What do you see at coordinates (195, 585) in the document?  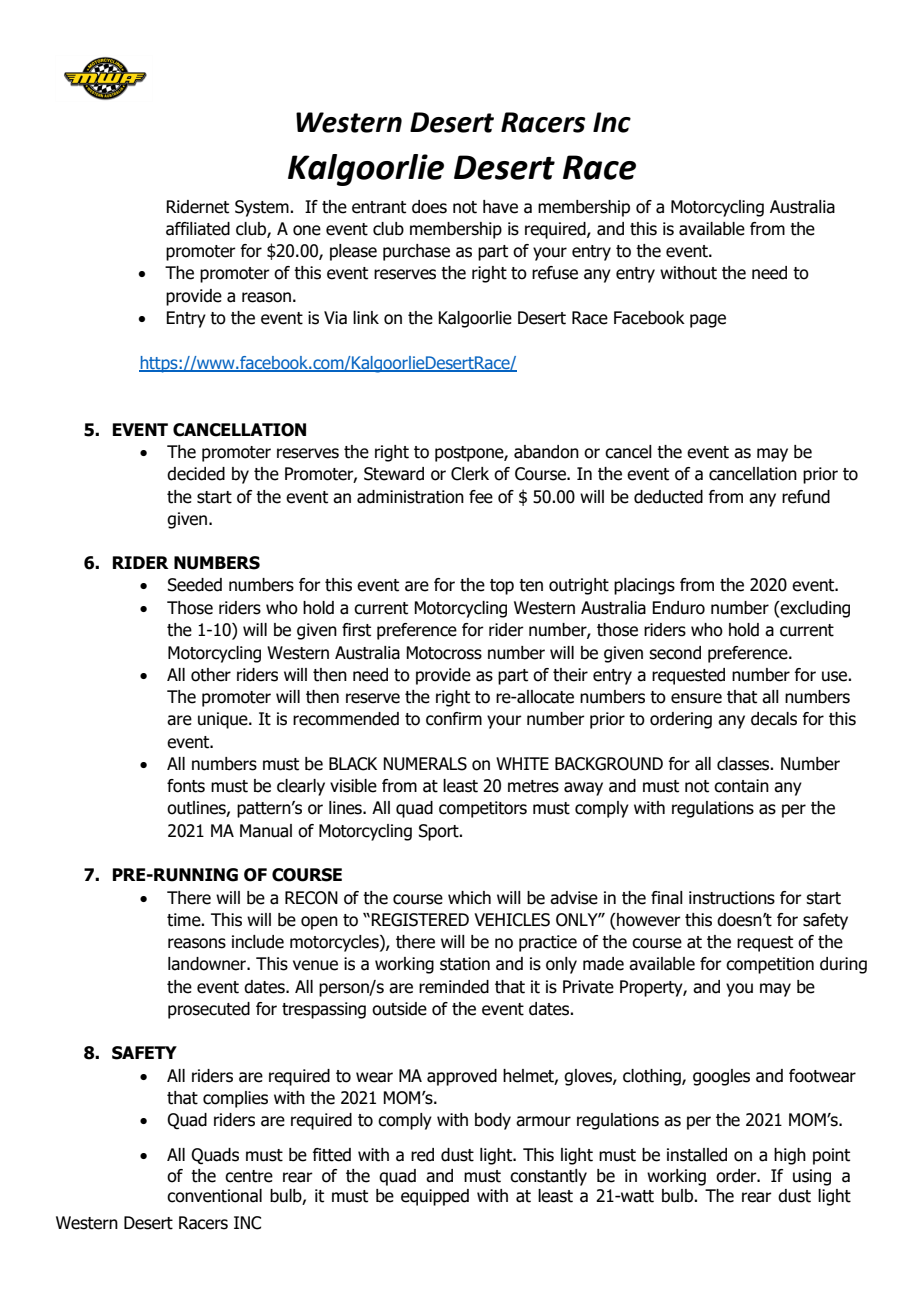 I see `Seeded` at bounding box center [195, 585].
